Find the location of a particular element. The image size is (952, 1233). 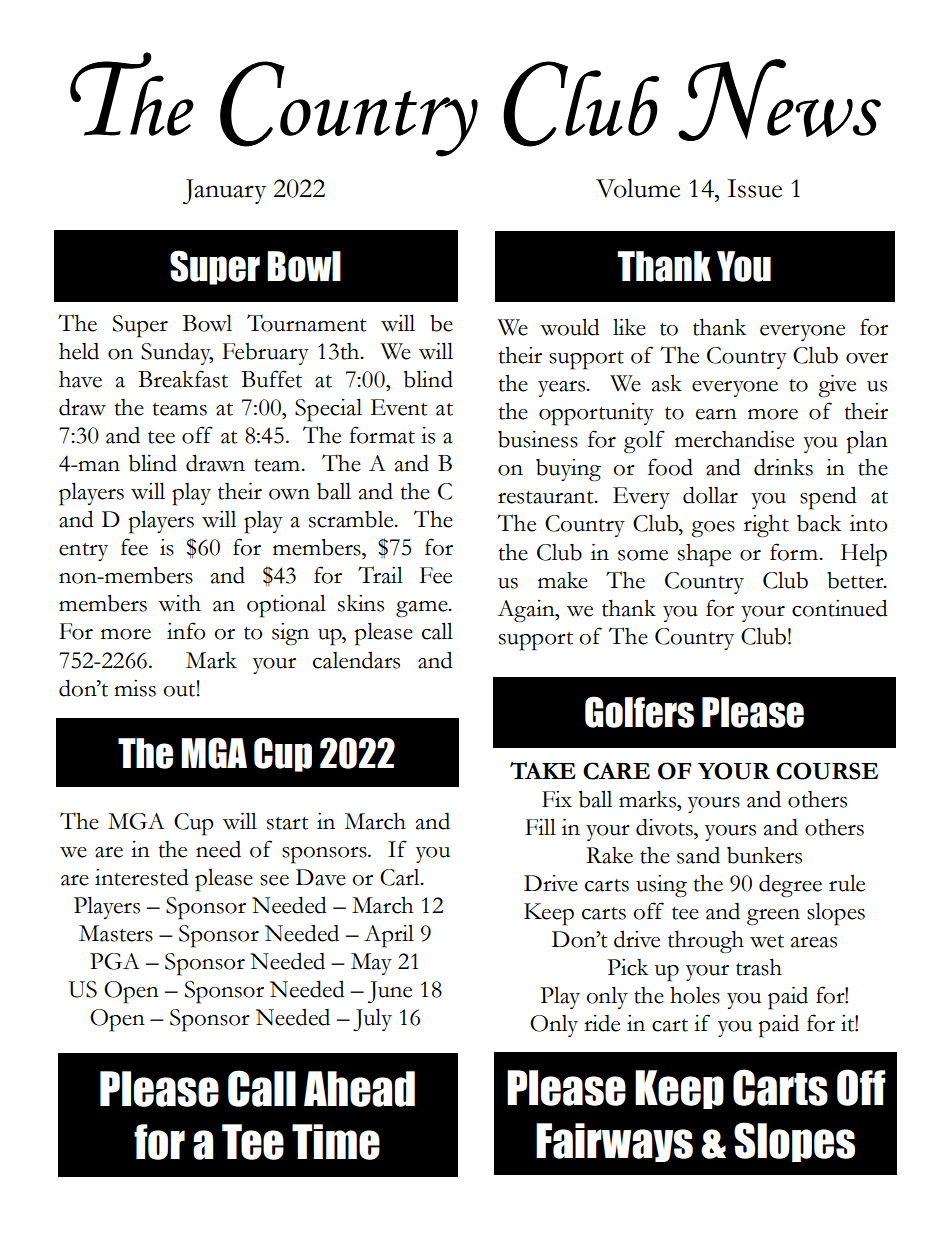

Fill is located at coordinates (540, 826).
